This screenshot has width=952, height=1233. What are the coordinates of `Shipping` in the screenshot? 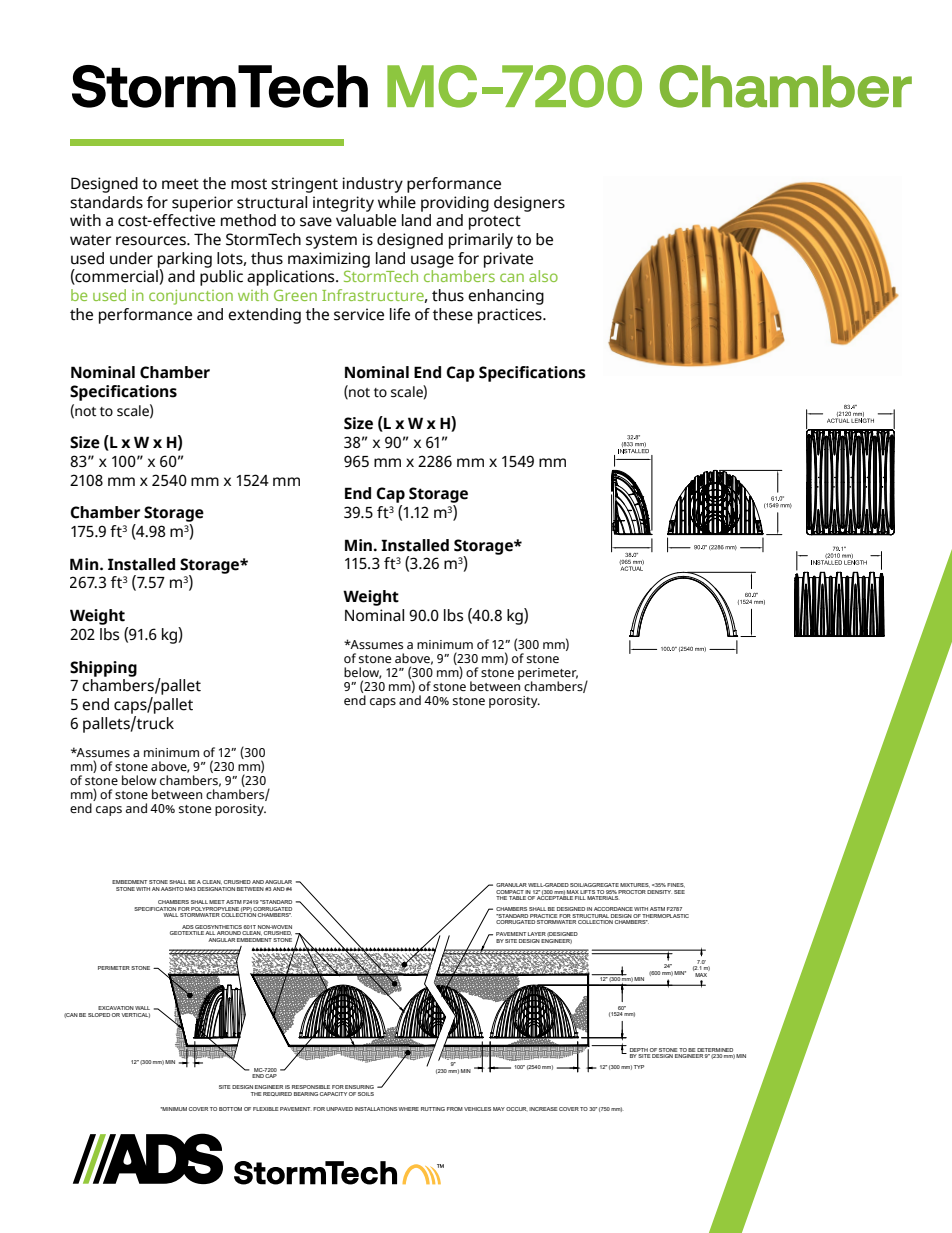 It's located at (103, 669).
